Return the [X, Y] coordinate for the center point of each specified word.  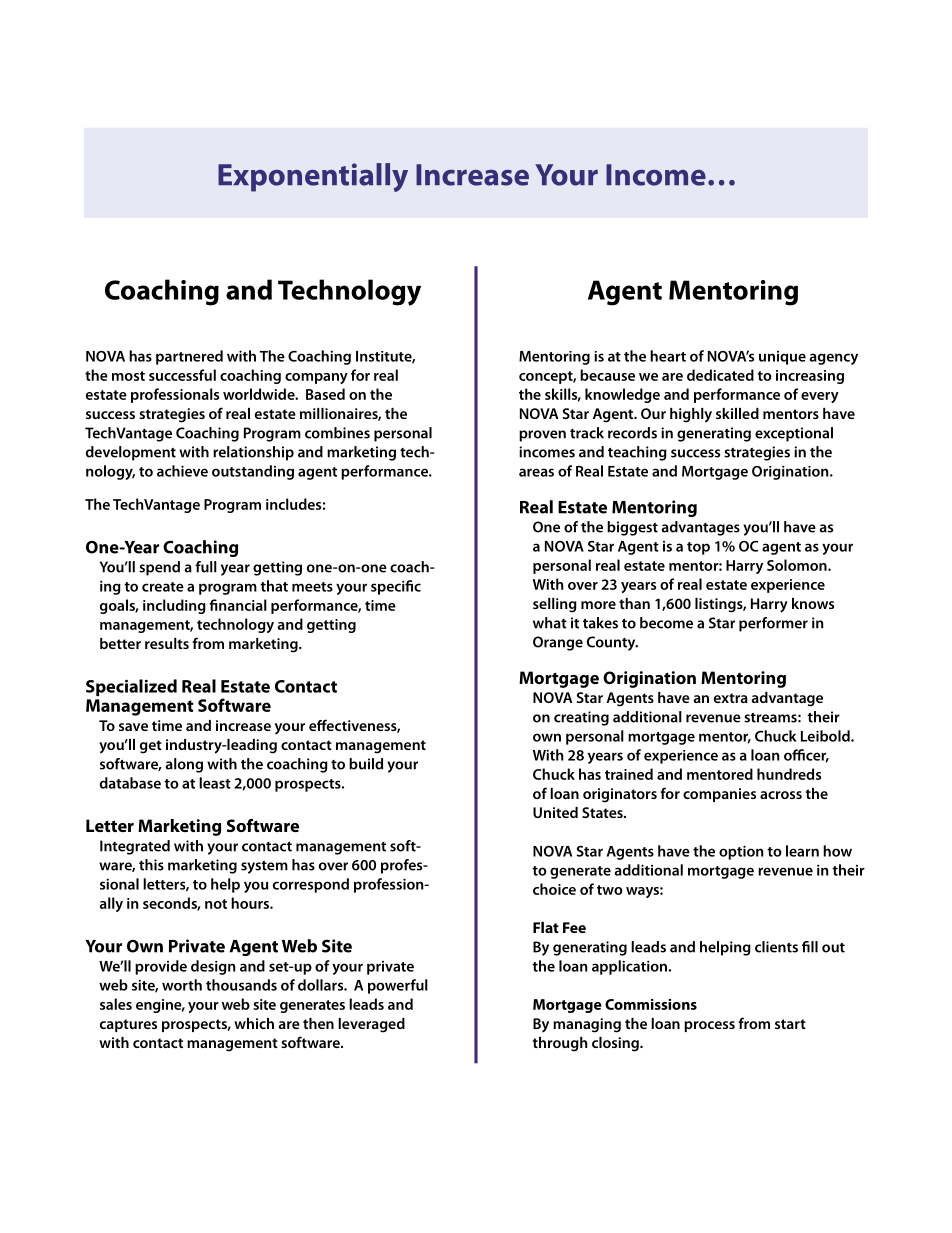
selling [555, 605]
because [607, 375]
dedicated [720, 375]
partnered [189, 357]
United [555, 812]
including [174, 606]
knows [813, 603]
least [215, 783]
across [781, 795]
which [254, 1023]
